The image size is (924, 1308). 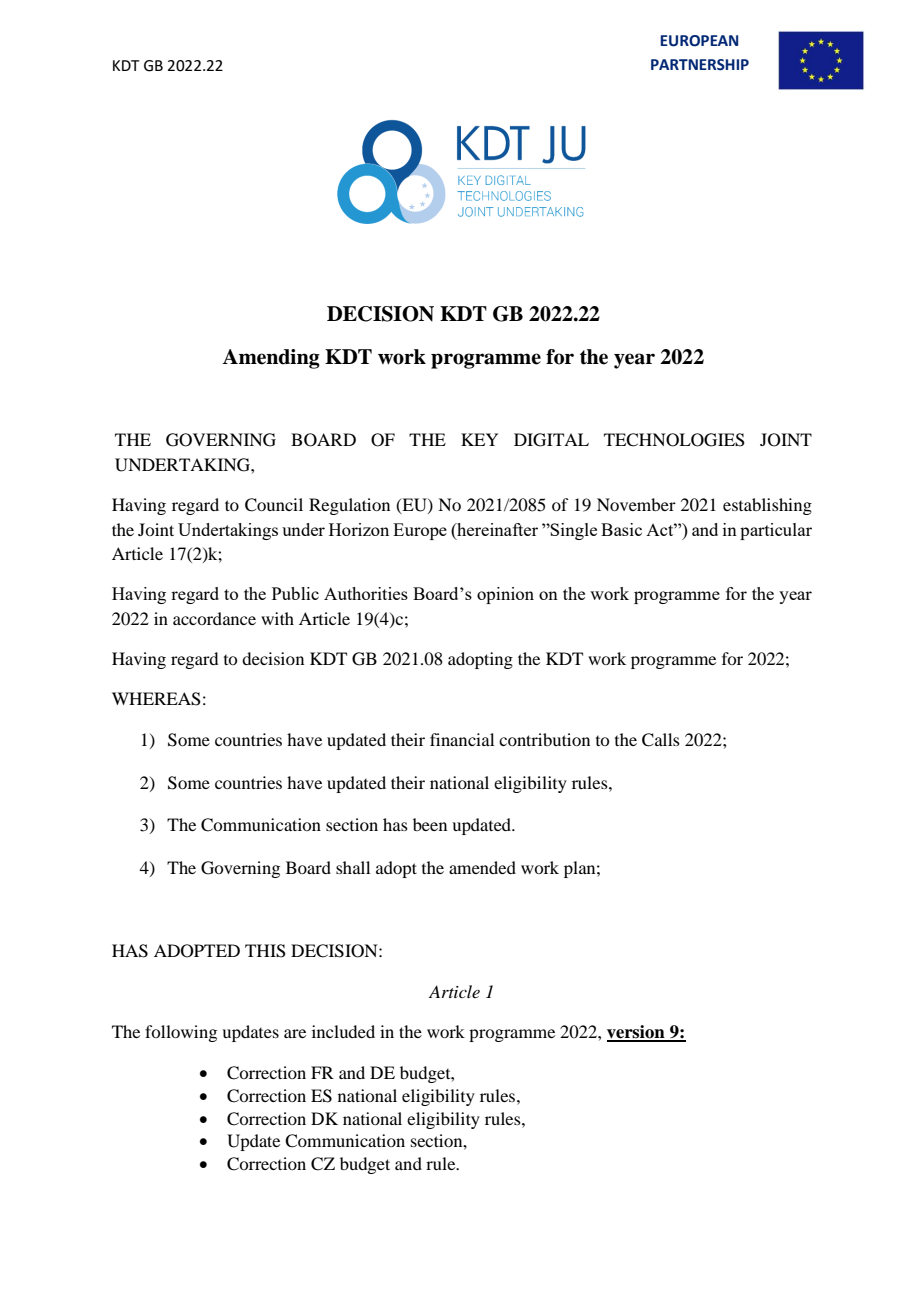 I want to click on following, so click(x=181, y=1033).
